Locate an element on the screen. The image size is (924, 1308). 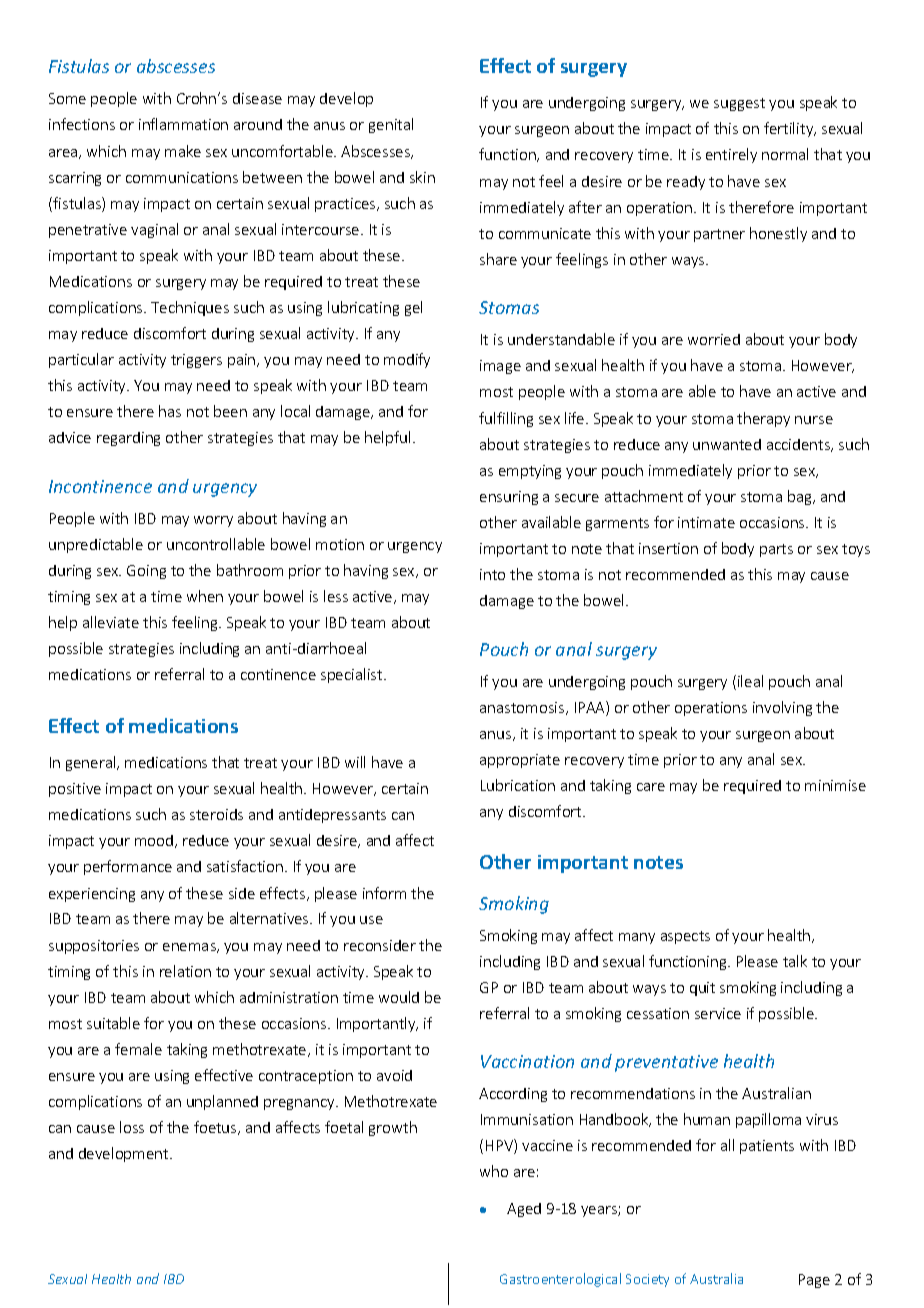
fertility is located at coordinates (790, 129).
